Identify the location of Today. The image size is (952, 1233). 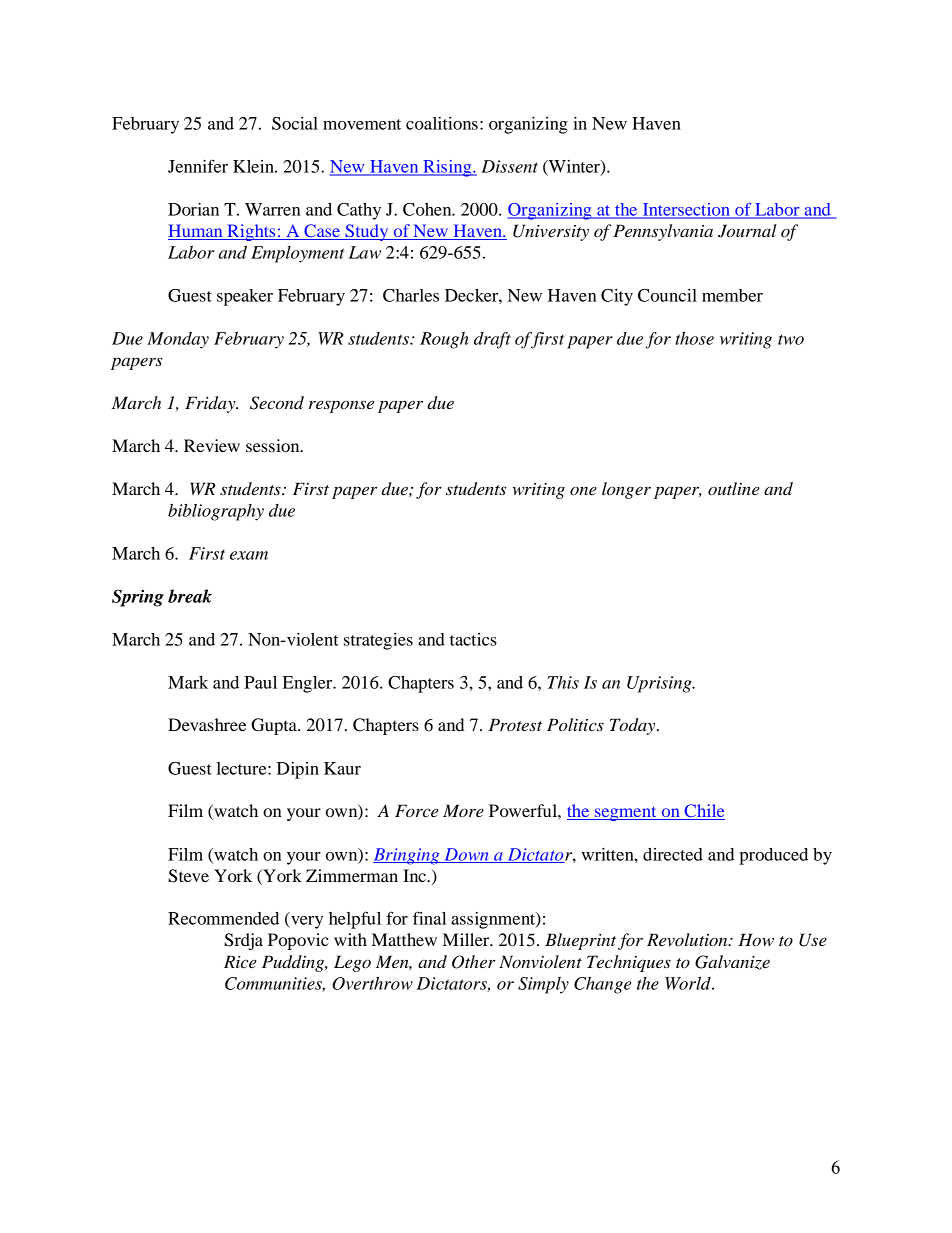
(634, 726).
